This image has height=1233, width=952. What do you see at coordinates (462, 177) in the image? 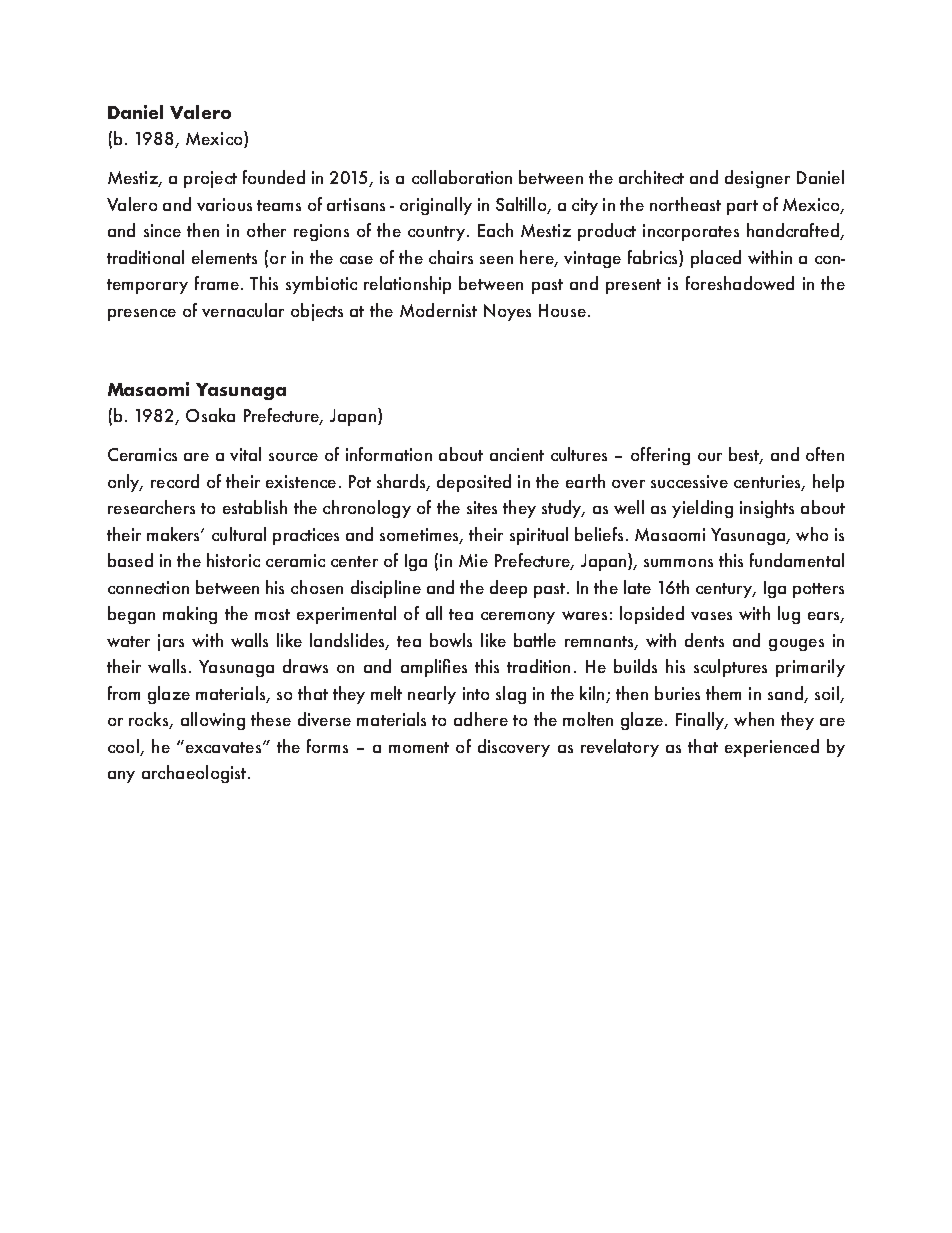
I see `collaboration` at bounding box center [462, 177].
